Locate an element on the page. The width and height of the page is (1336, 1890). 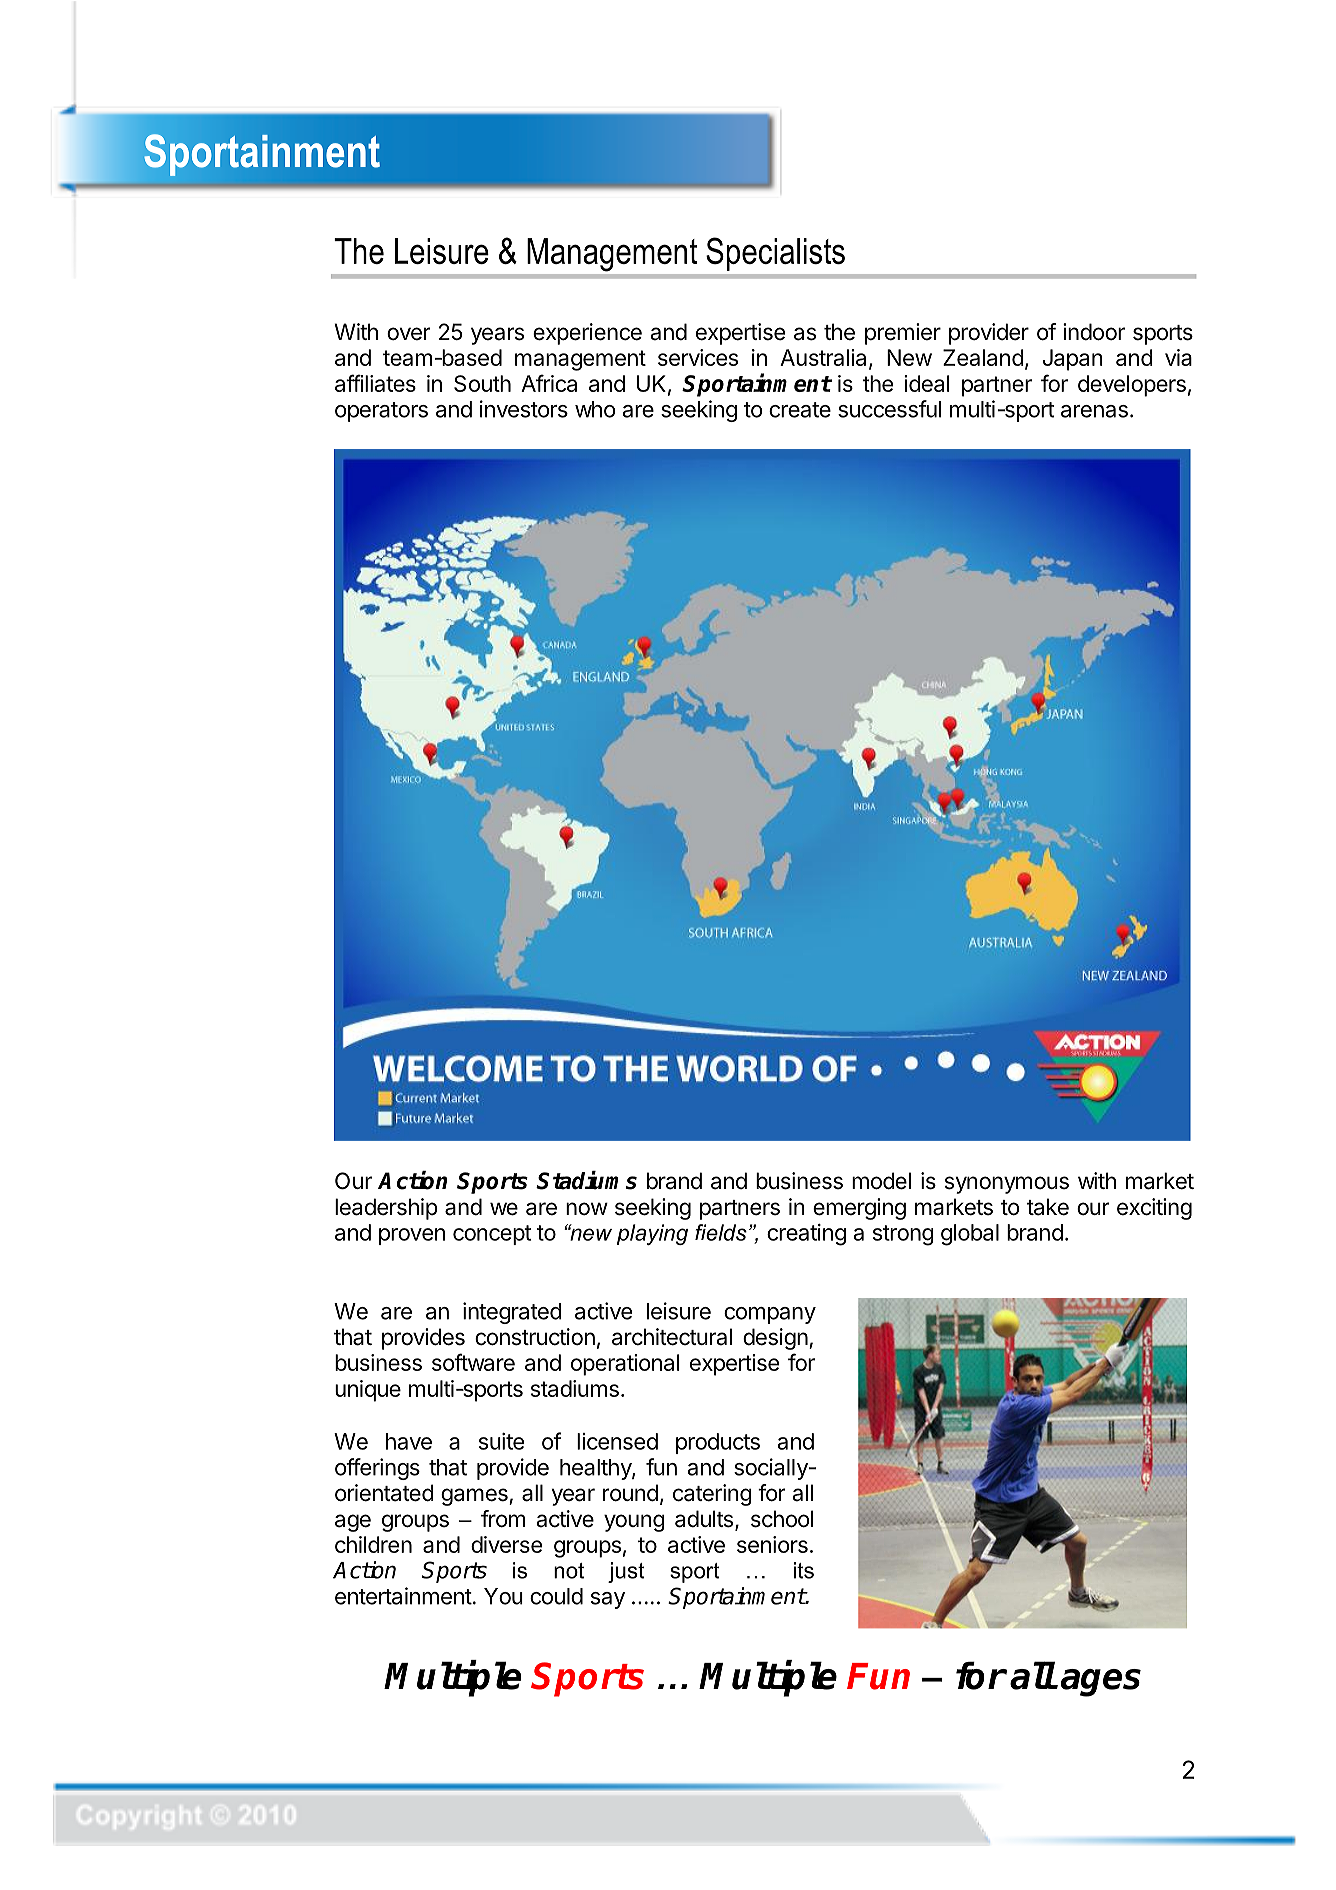
company is located at coordinates (770, 1315).
